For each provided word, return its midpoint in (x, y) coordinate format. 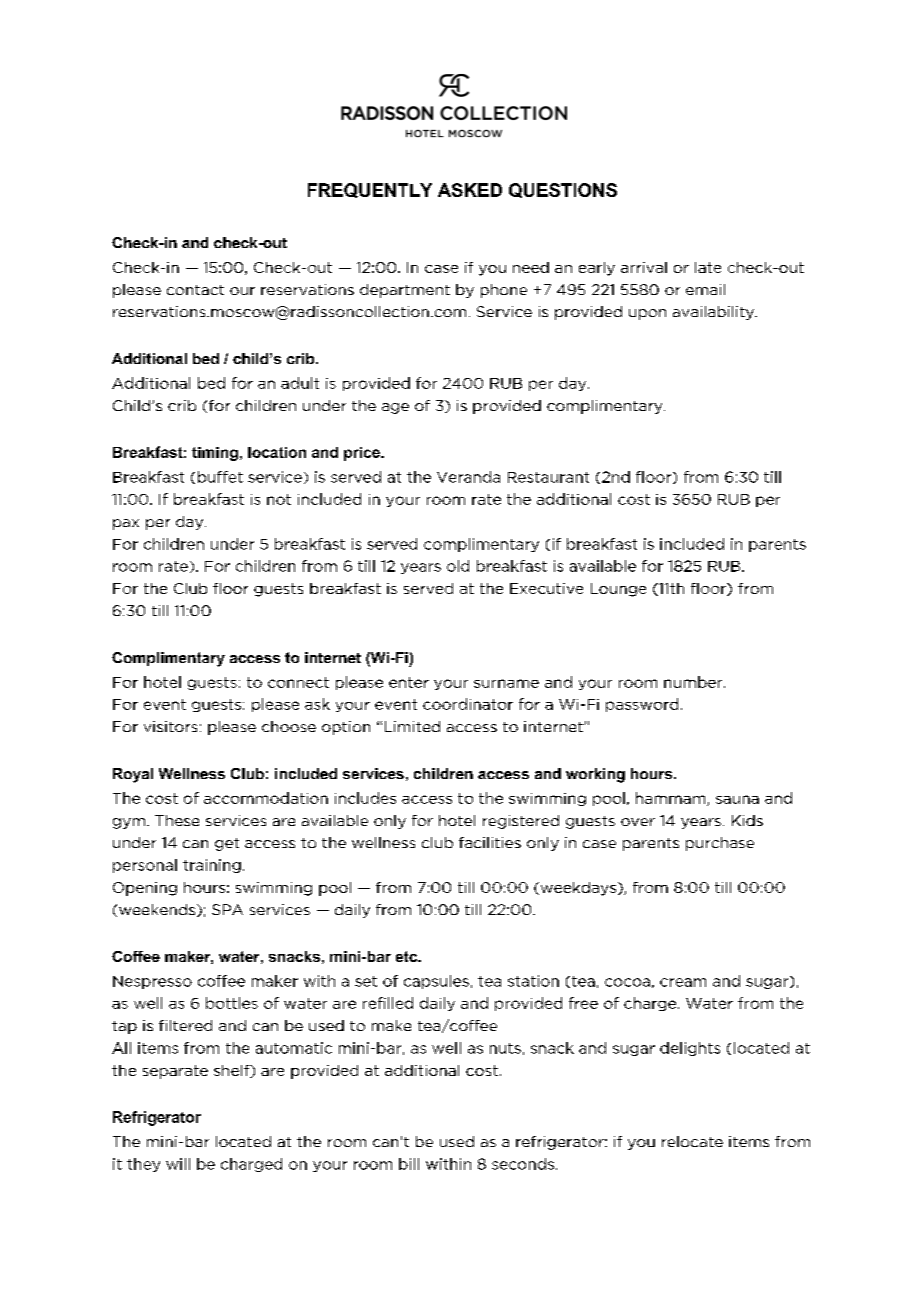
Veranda (468, 477)
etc (407, 956)
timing (215, 454)
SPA (227, 909)
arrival (644, 267)
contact (195, 290)
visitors (170, 726)
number (694, 682)
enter (409, 682)
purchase (720, 844)
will (178, 1164)
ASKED (470, 190)
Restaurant (548, 477)
